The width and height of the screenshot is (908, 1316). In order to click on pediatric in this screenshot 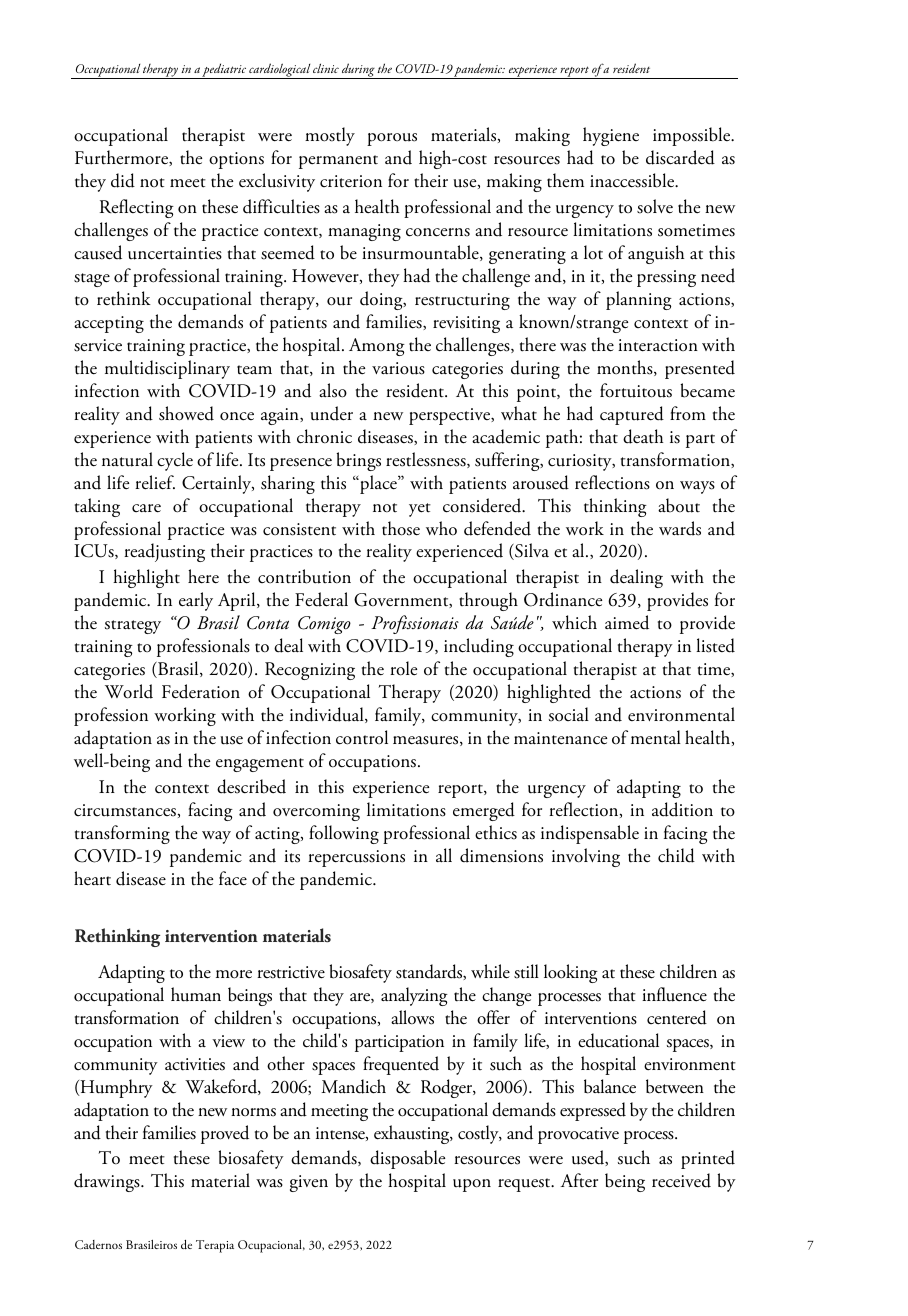, I will do `click(224, 71)`.
